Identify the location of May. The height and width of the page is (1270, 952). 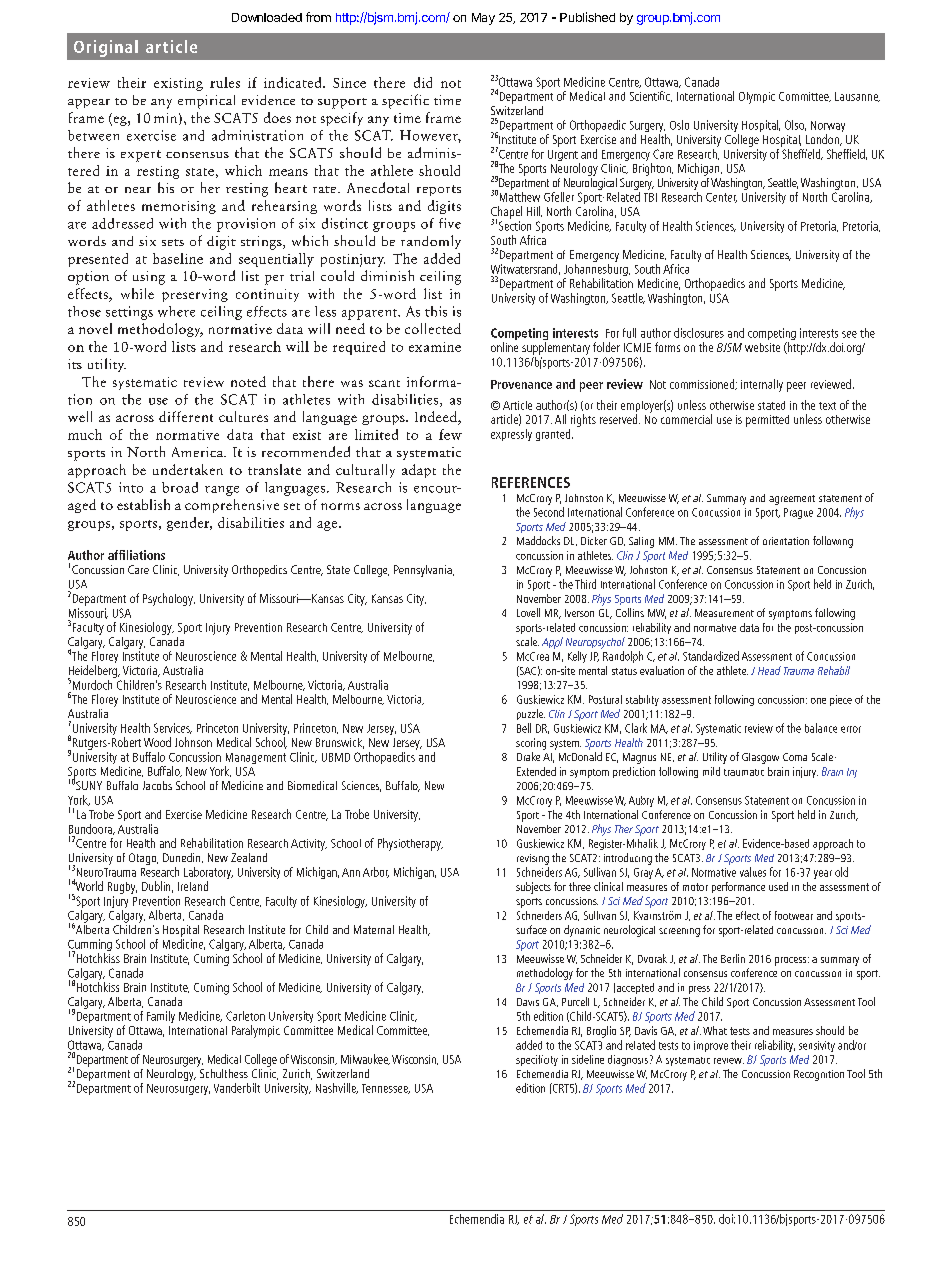
(483, 19).
